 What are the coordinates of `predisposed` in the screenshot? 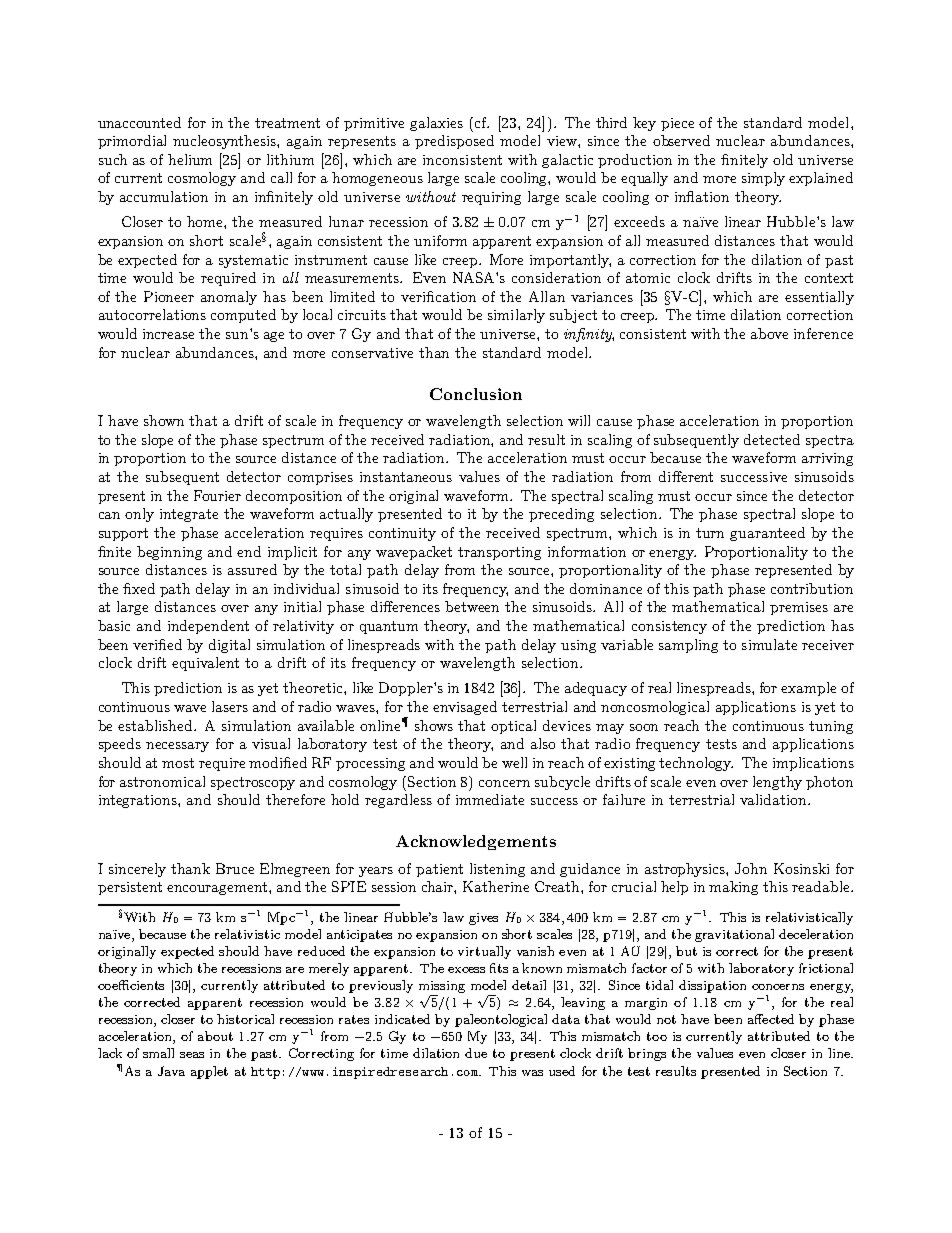 It's located at (454, 142).
